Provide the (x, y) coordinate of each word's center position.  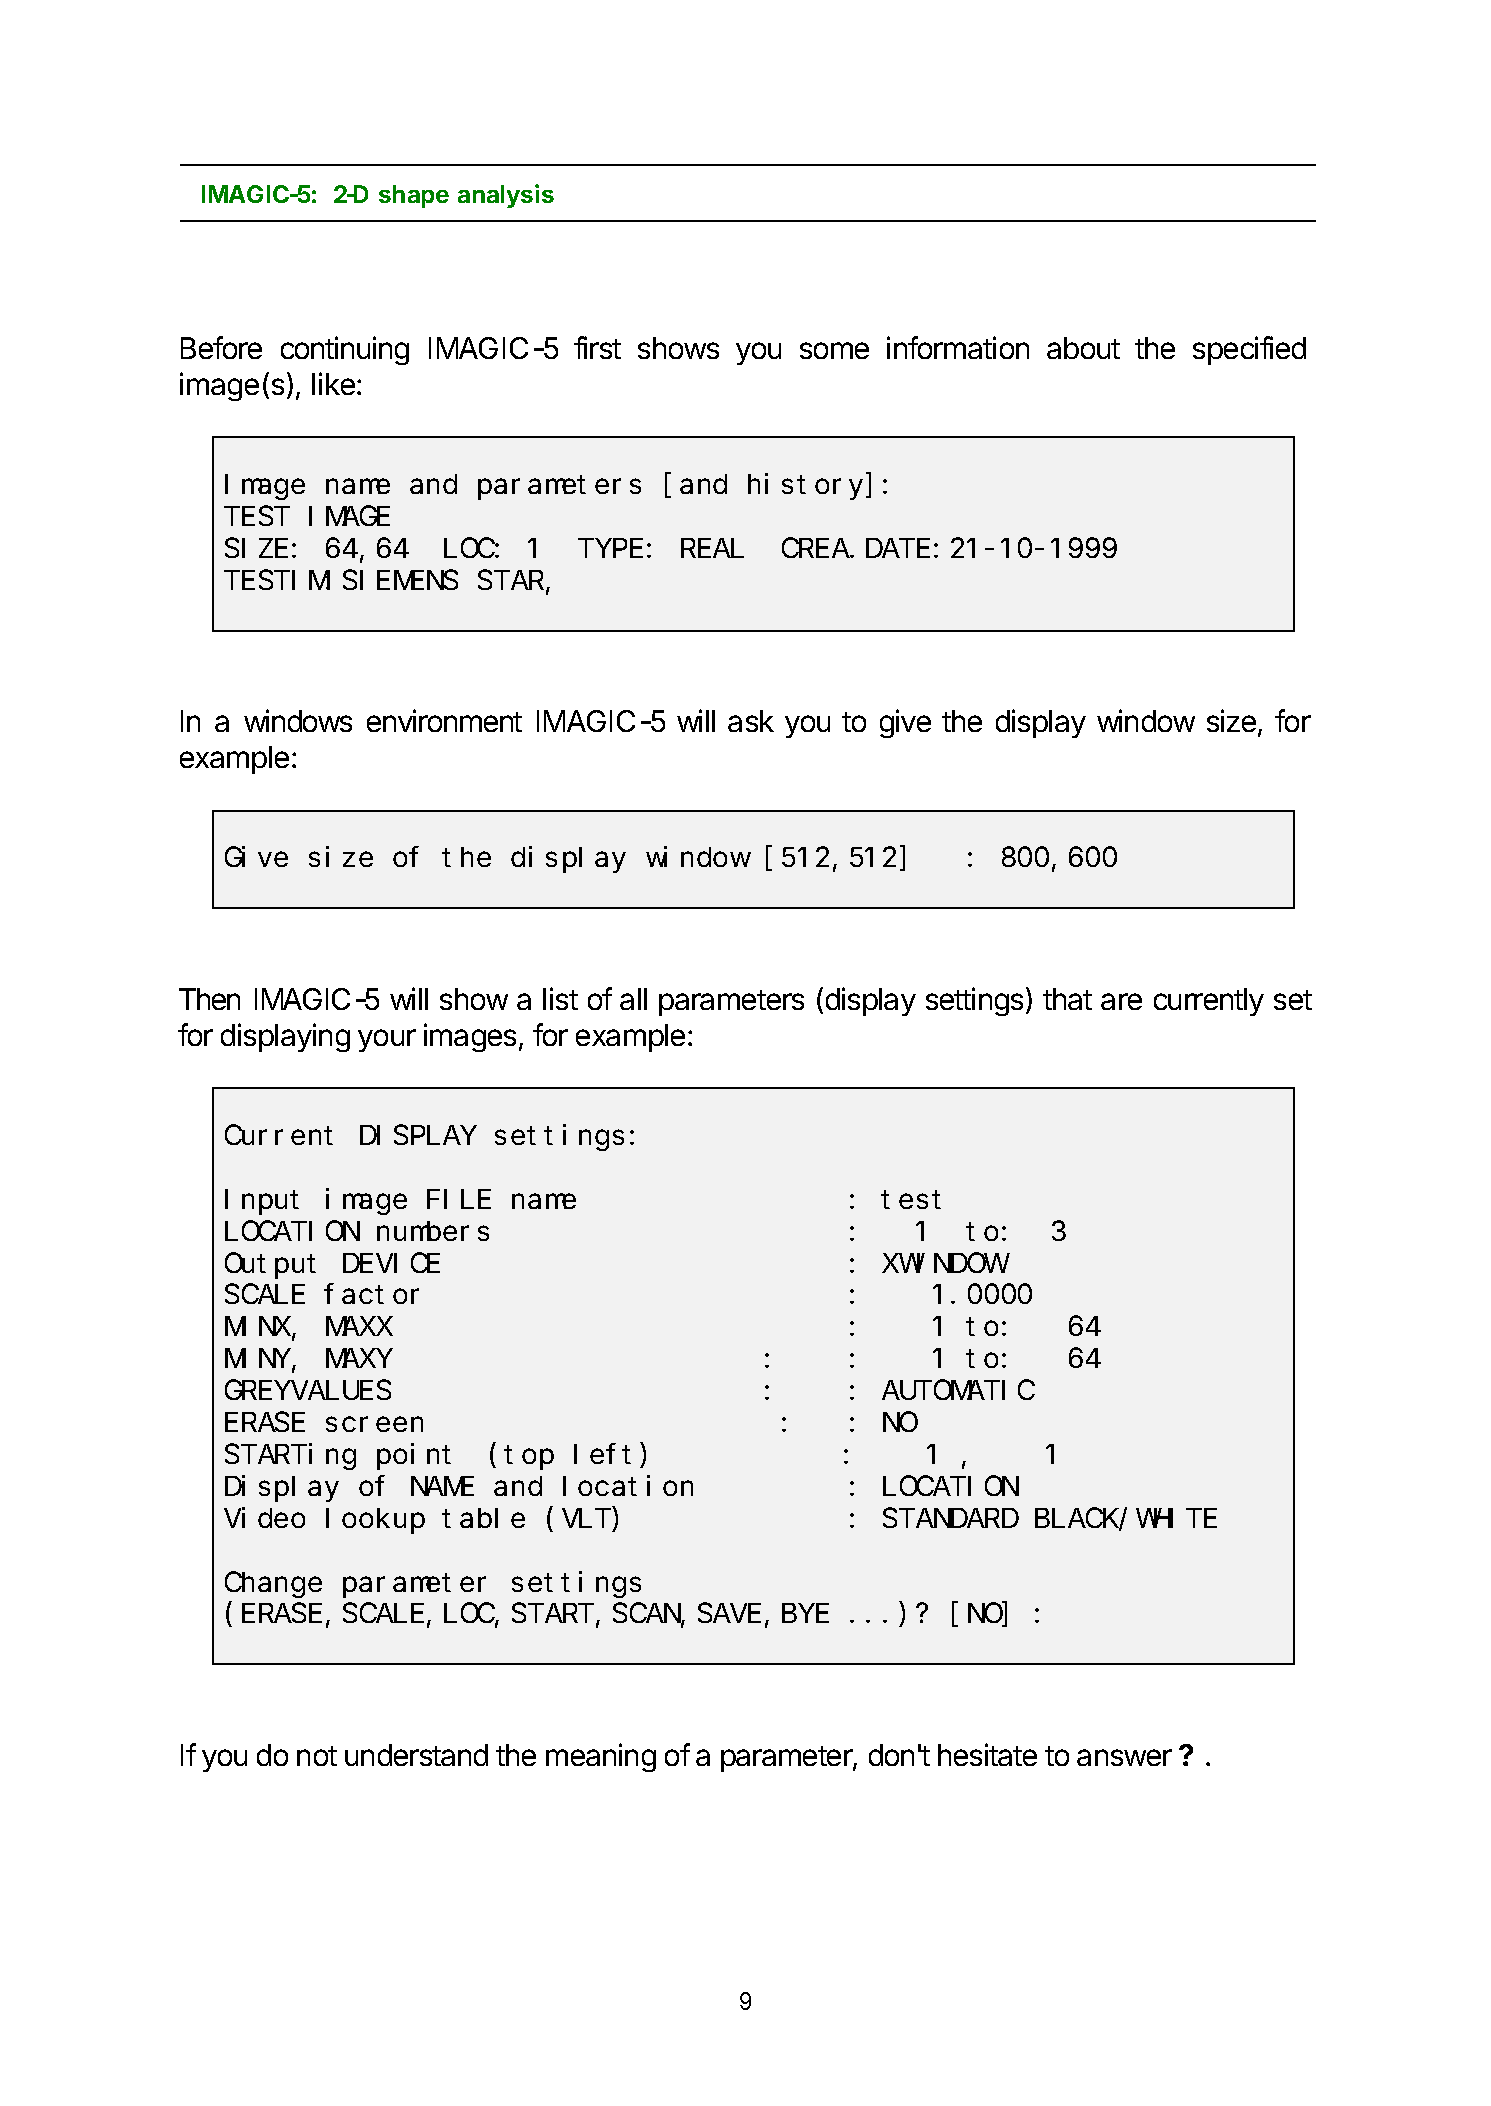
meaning (601, 1757)
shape (414, 196)
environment (444, 720)
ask (751, 721)
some (834, 350)
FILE (459, 1200)
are (1121, 1001)
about (1083, 348)
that (1067, 999)
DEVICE (391, 1263)
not (317, 1756)
